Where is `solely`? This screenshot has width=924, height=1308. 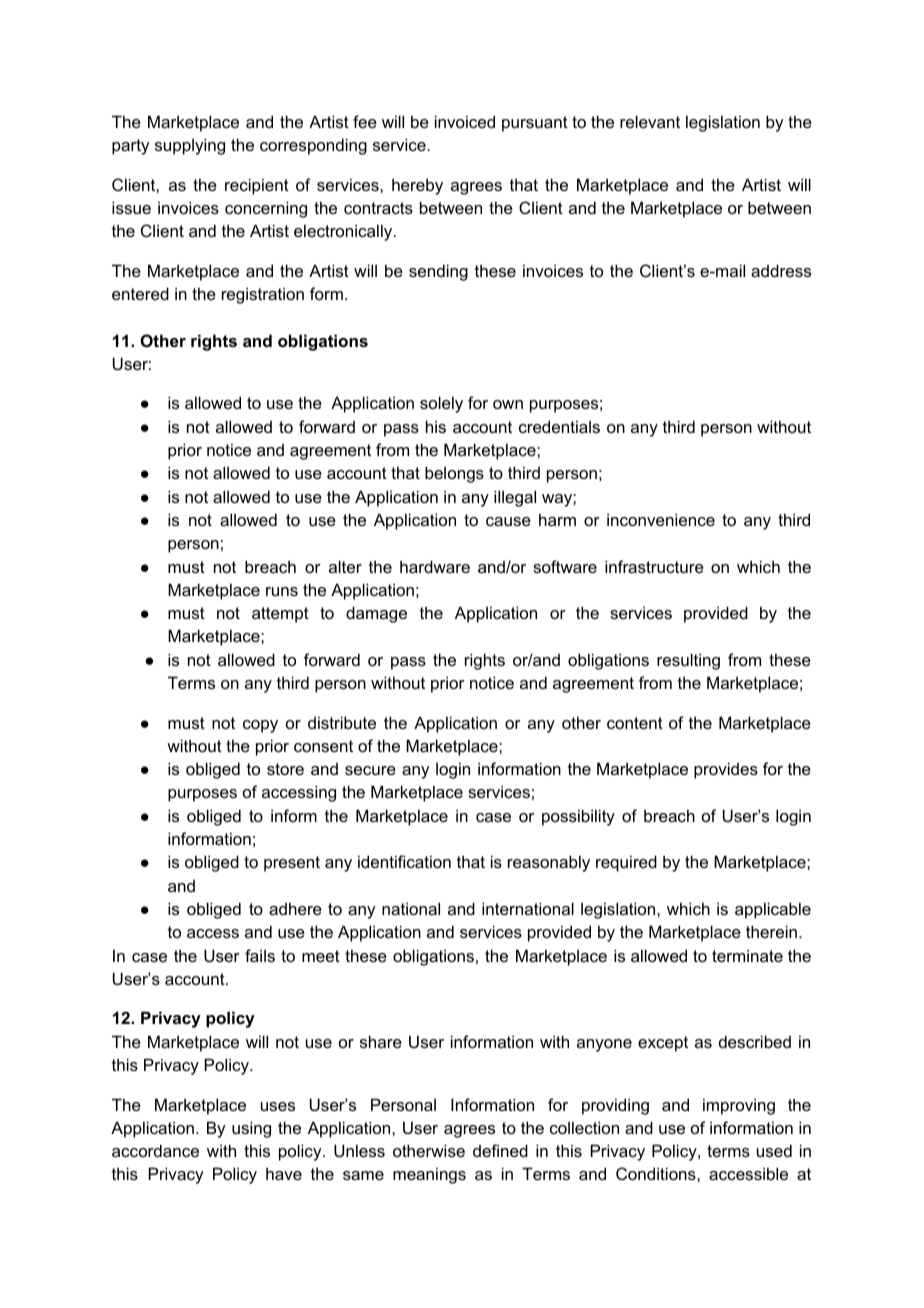
solely is located at coordinates (441, 404).
